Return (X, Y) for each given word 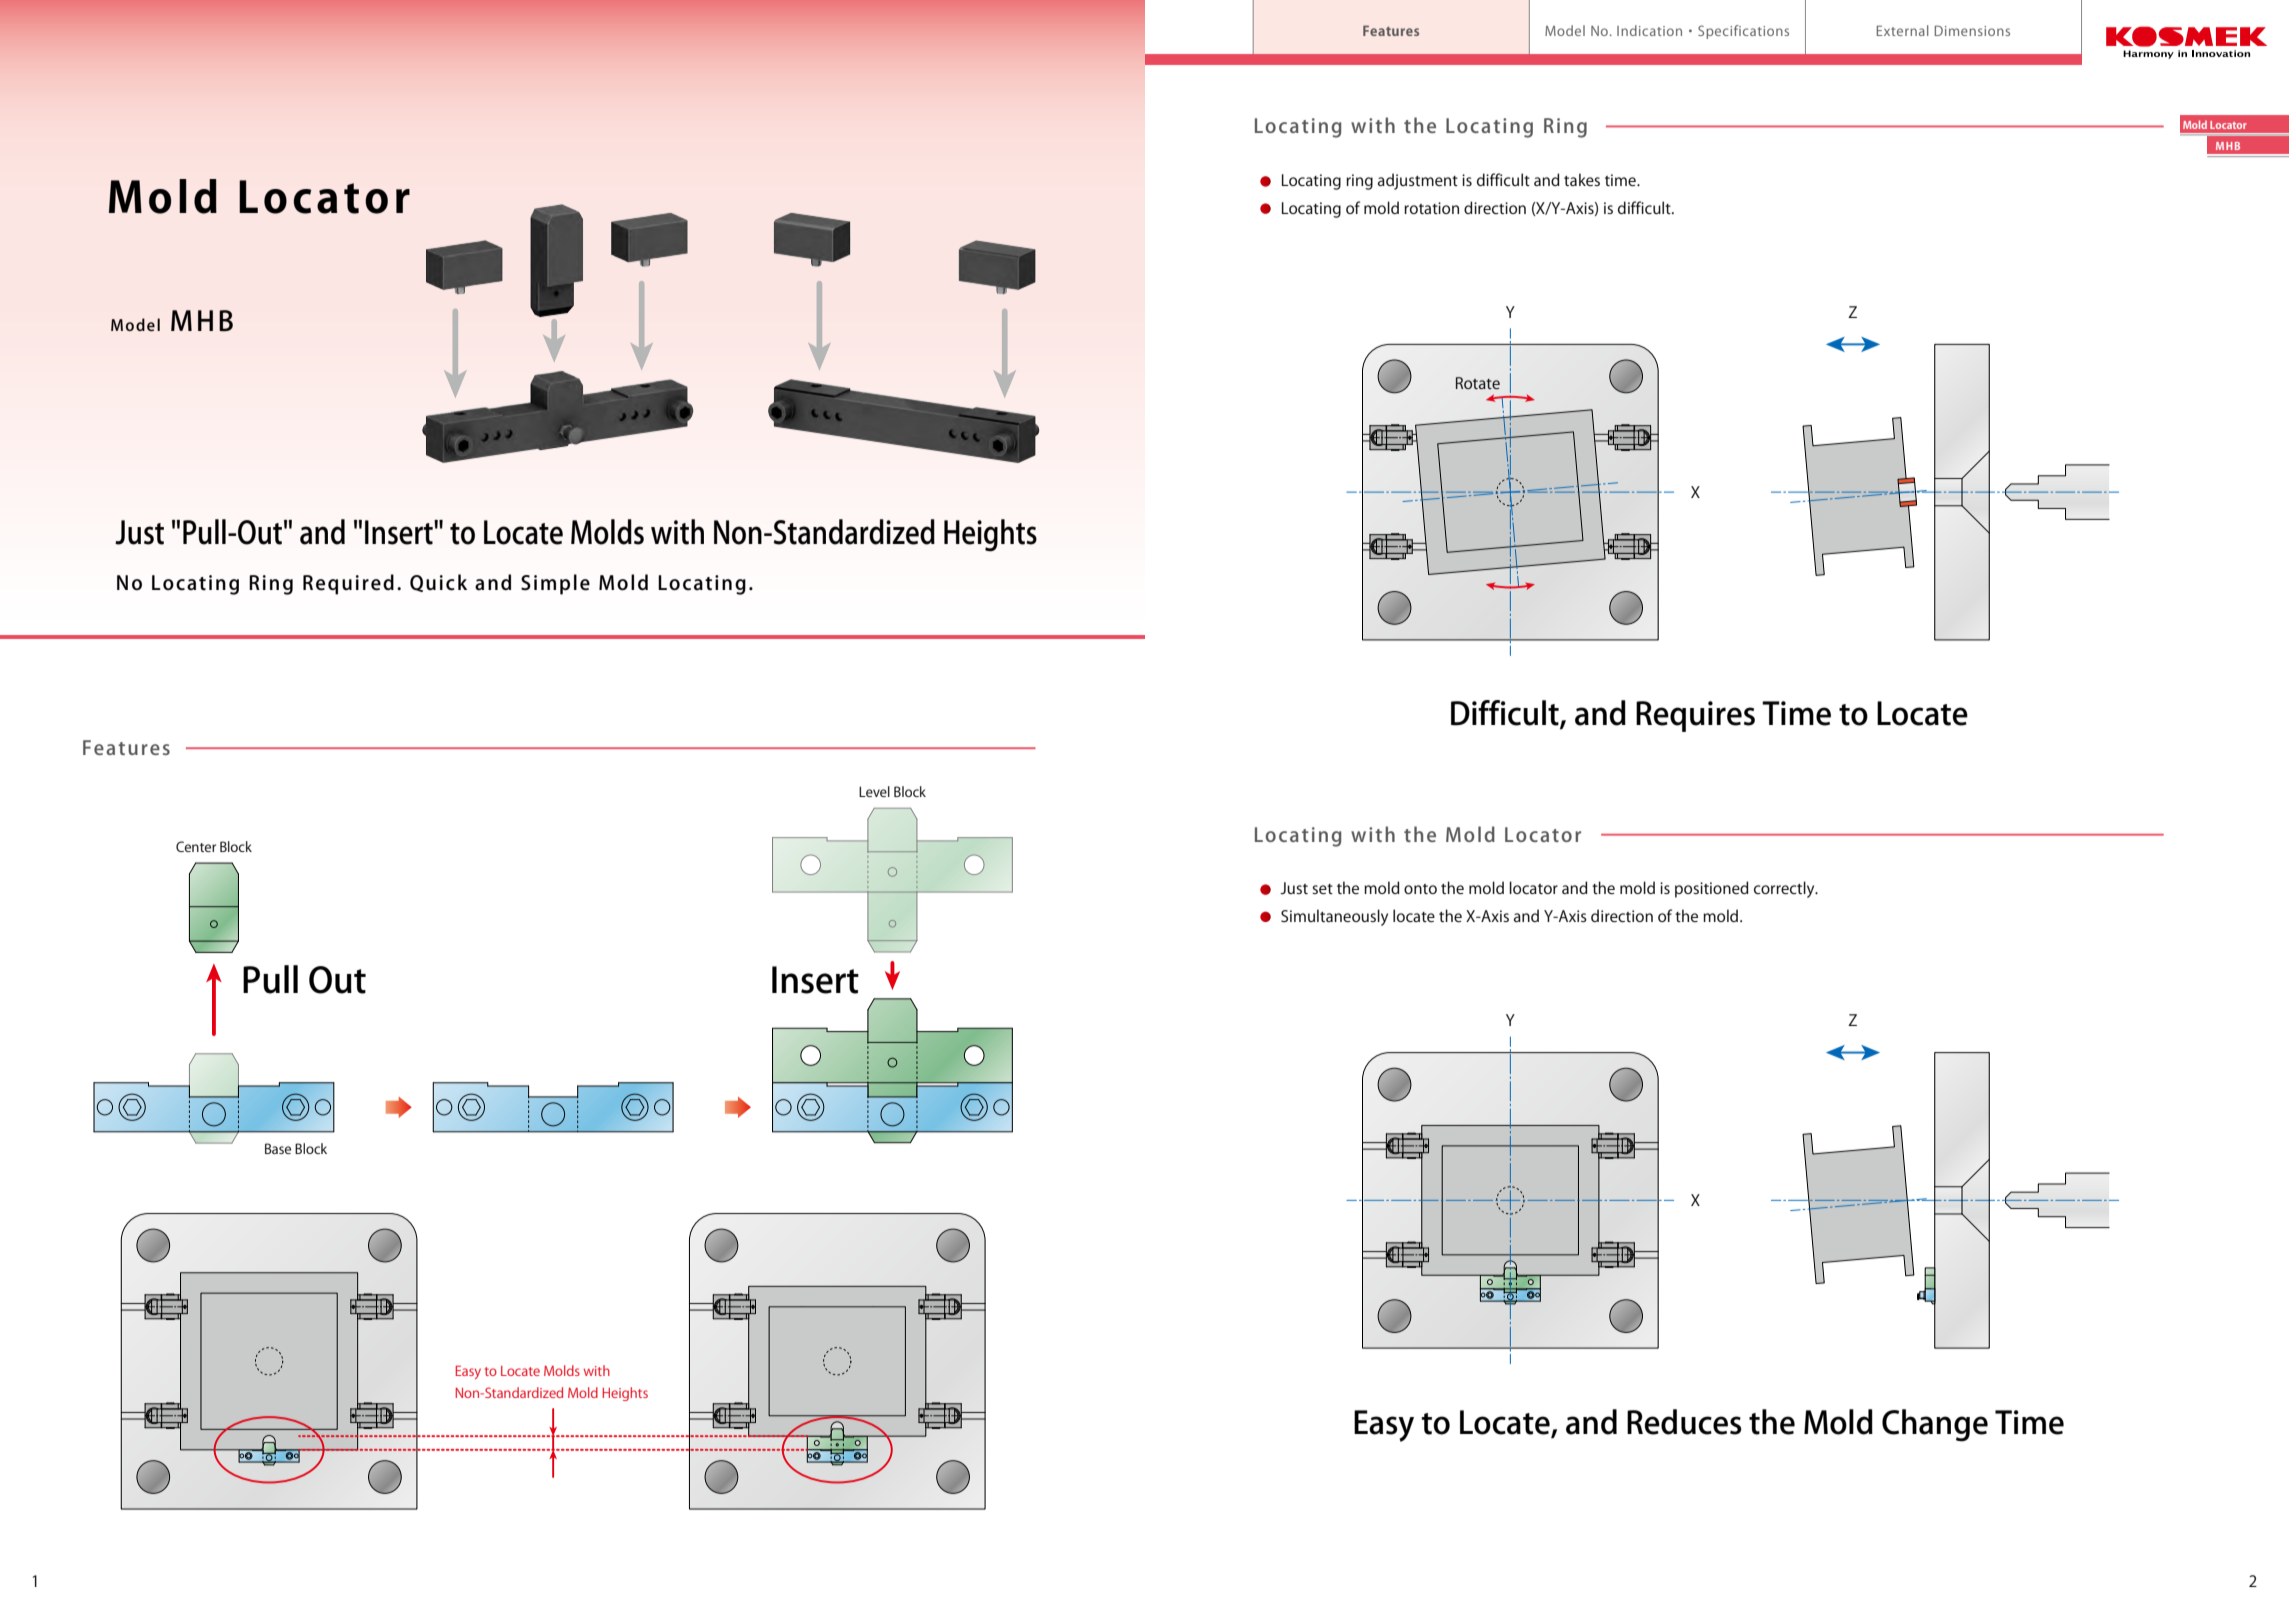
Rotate (1478, 383)
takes (1582, 179)
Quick (438, 583)
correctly (1785, 889)
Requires (1695, 716)
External (1903, 30)
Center (196, 846)
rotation (1431, 208)
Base (278, 1148)
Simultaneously (1334, 917)
